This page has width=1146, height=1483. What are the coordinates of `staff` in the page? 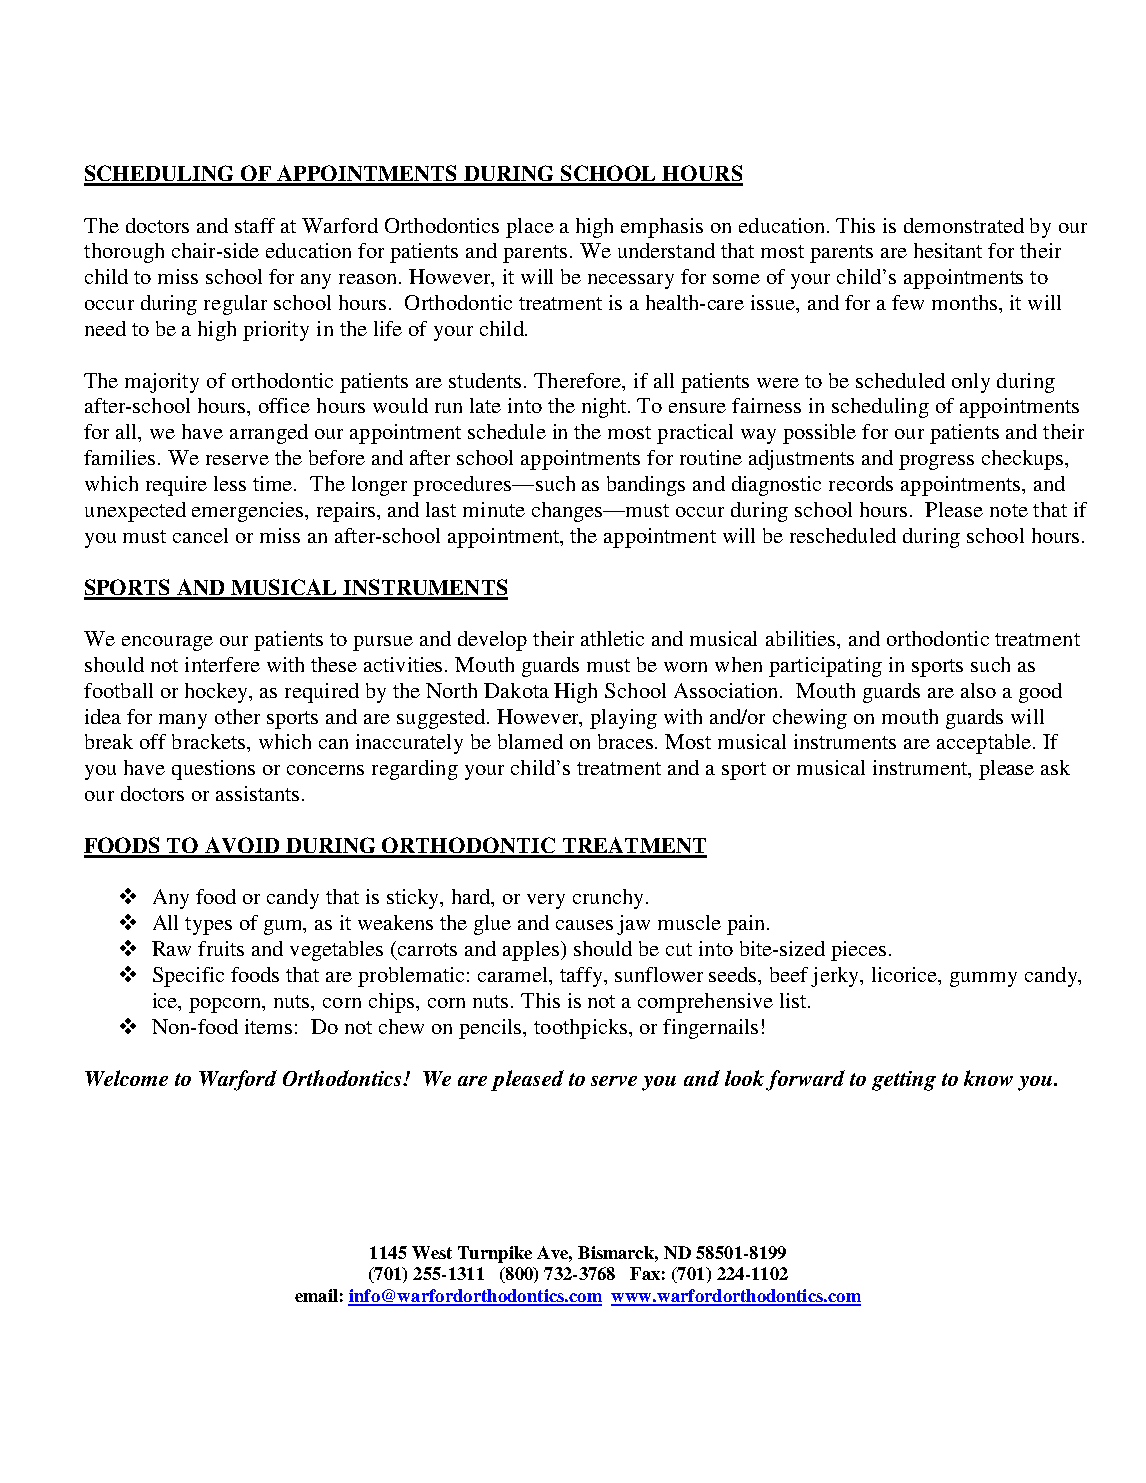 It's located at (255, 225).
